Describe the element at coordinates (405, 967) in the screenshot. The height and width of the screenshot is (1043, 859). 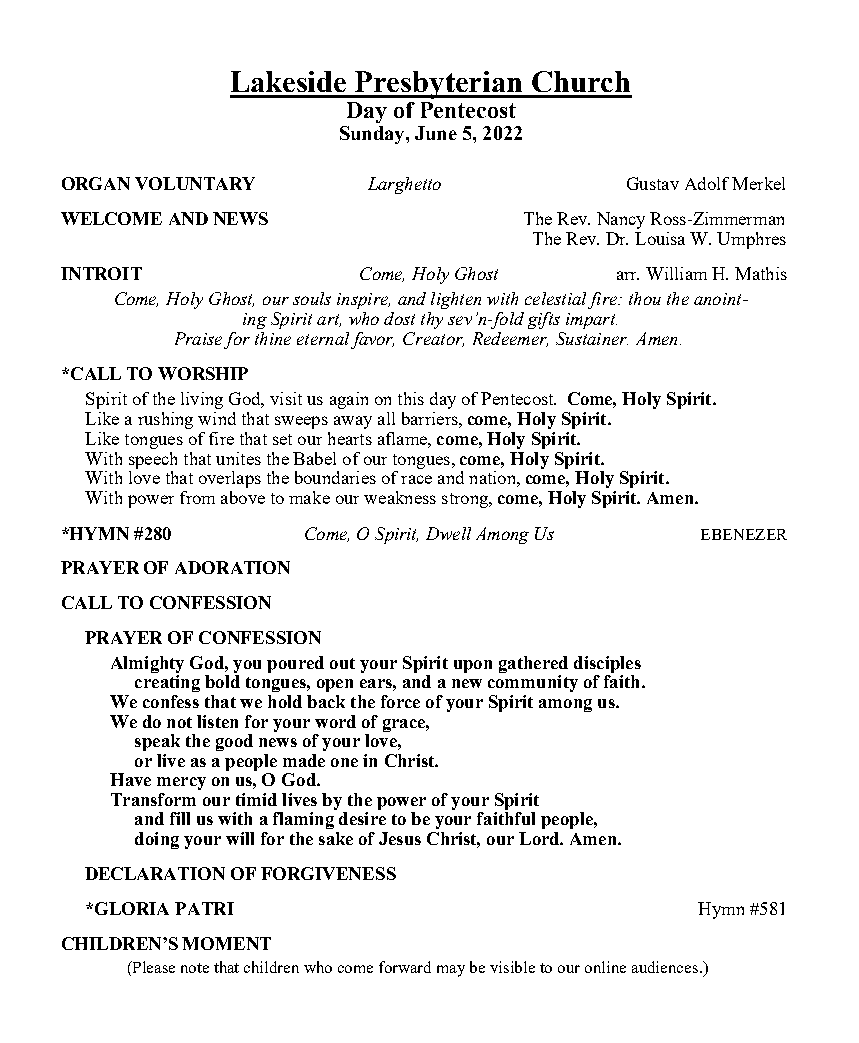
I see `forward` at that location.
